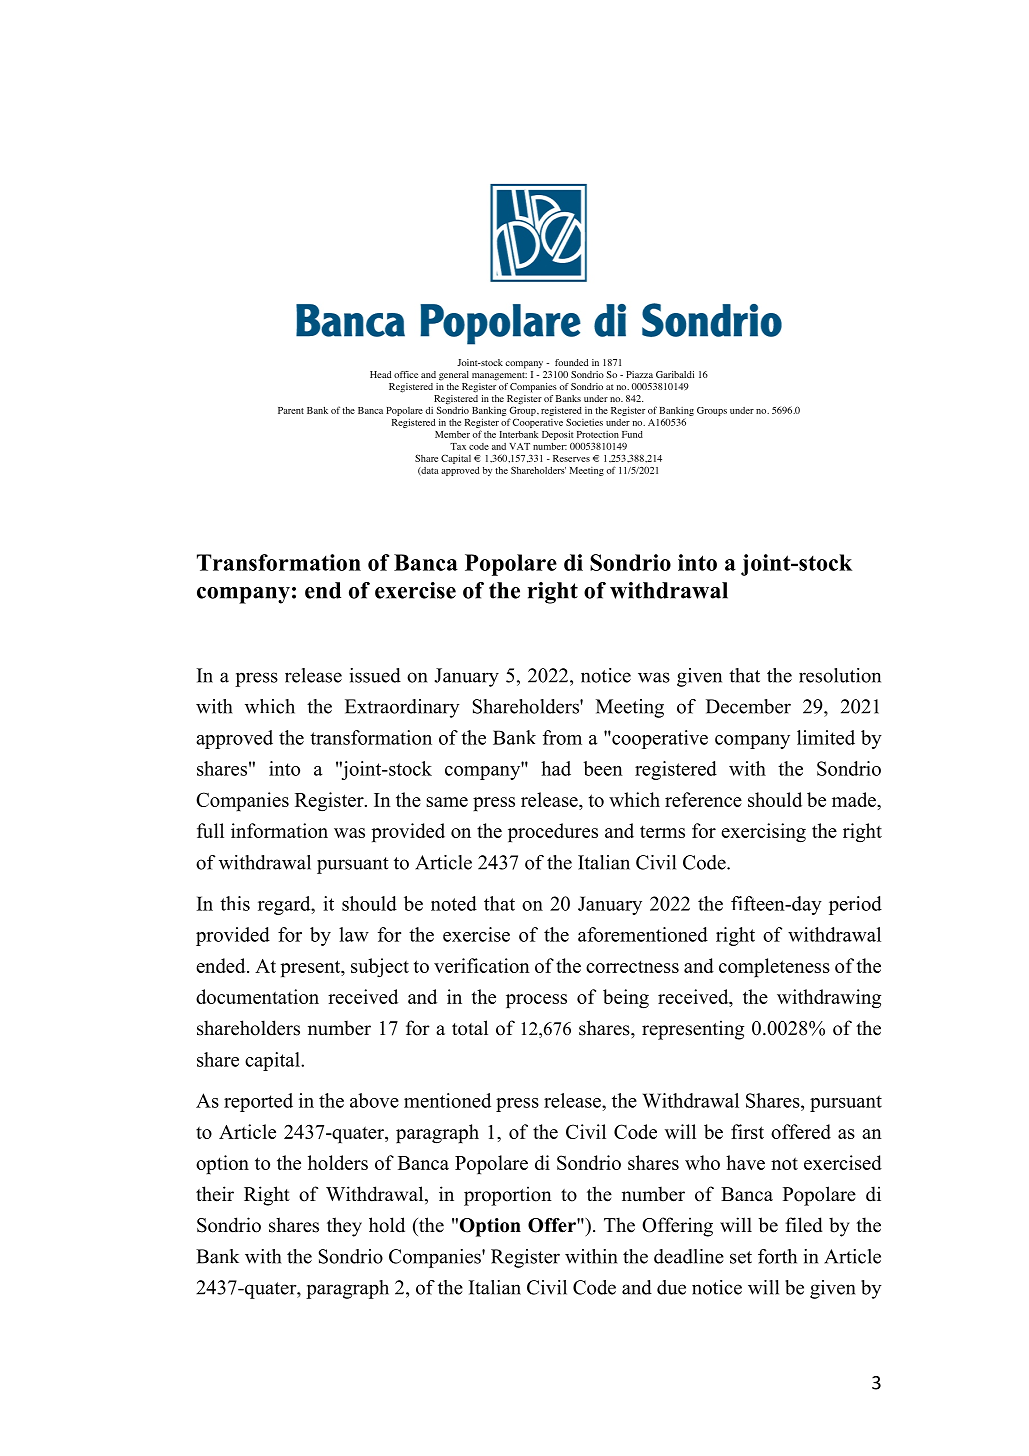 The width and height of the document is (1029, 1456). I want to click on from, so click(562, 737).
